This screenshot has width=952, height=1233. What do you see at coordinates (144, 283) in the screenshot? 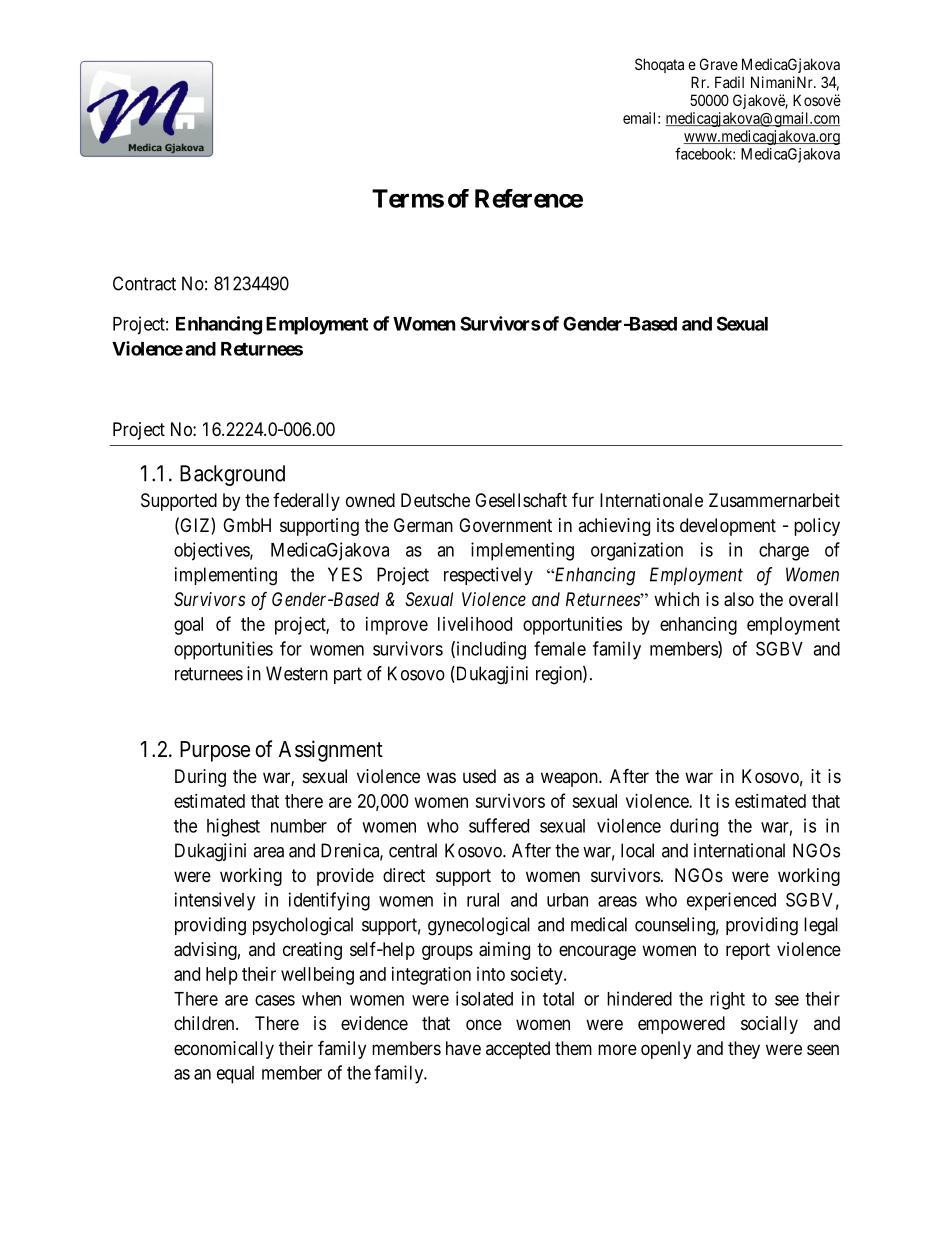
I see `Contract` at bounding box center [144, 283].
